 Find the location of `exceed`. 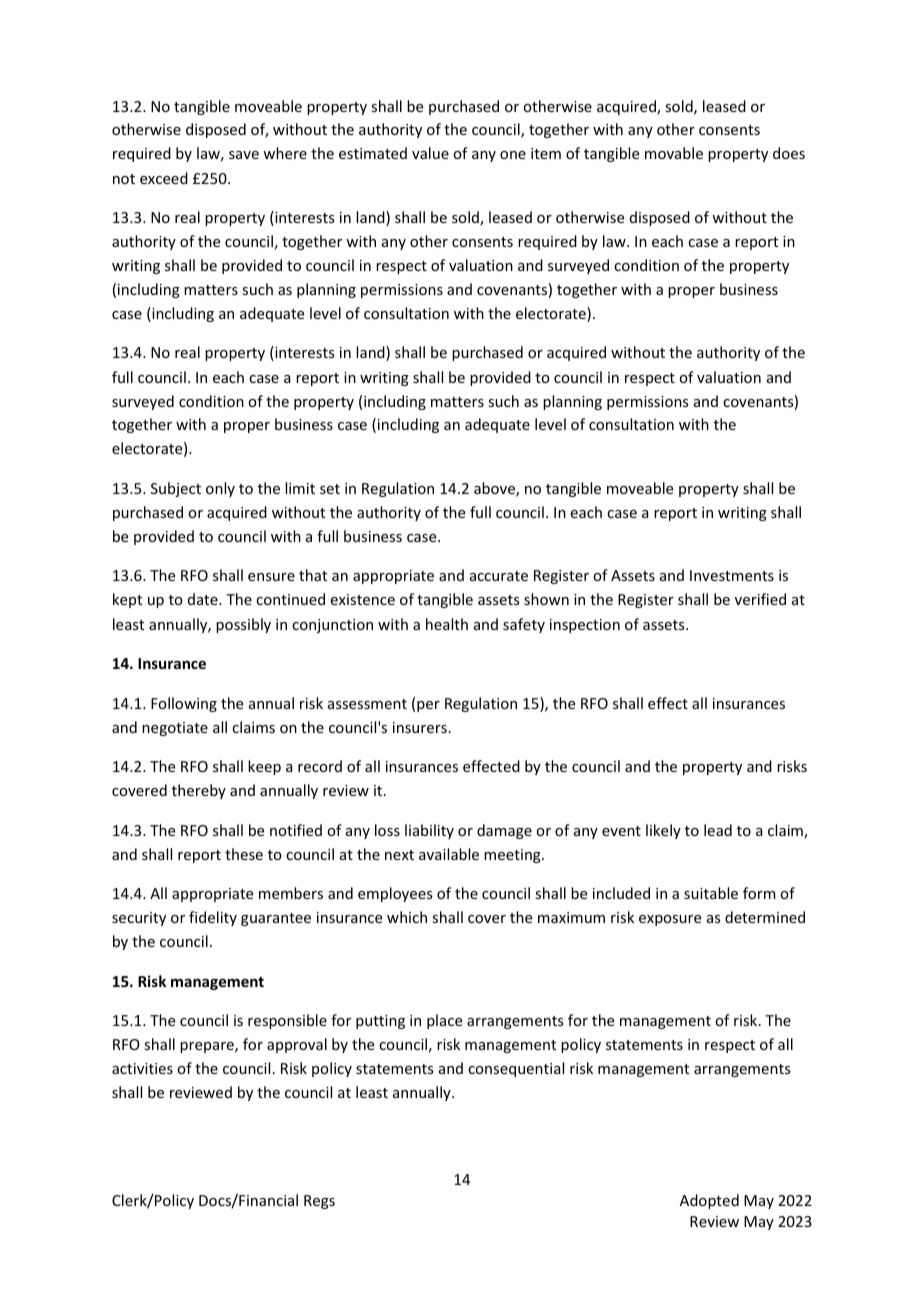

exceed is located at coordinates (164, 178).
